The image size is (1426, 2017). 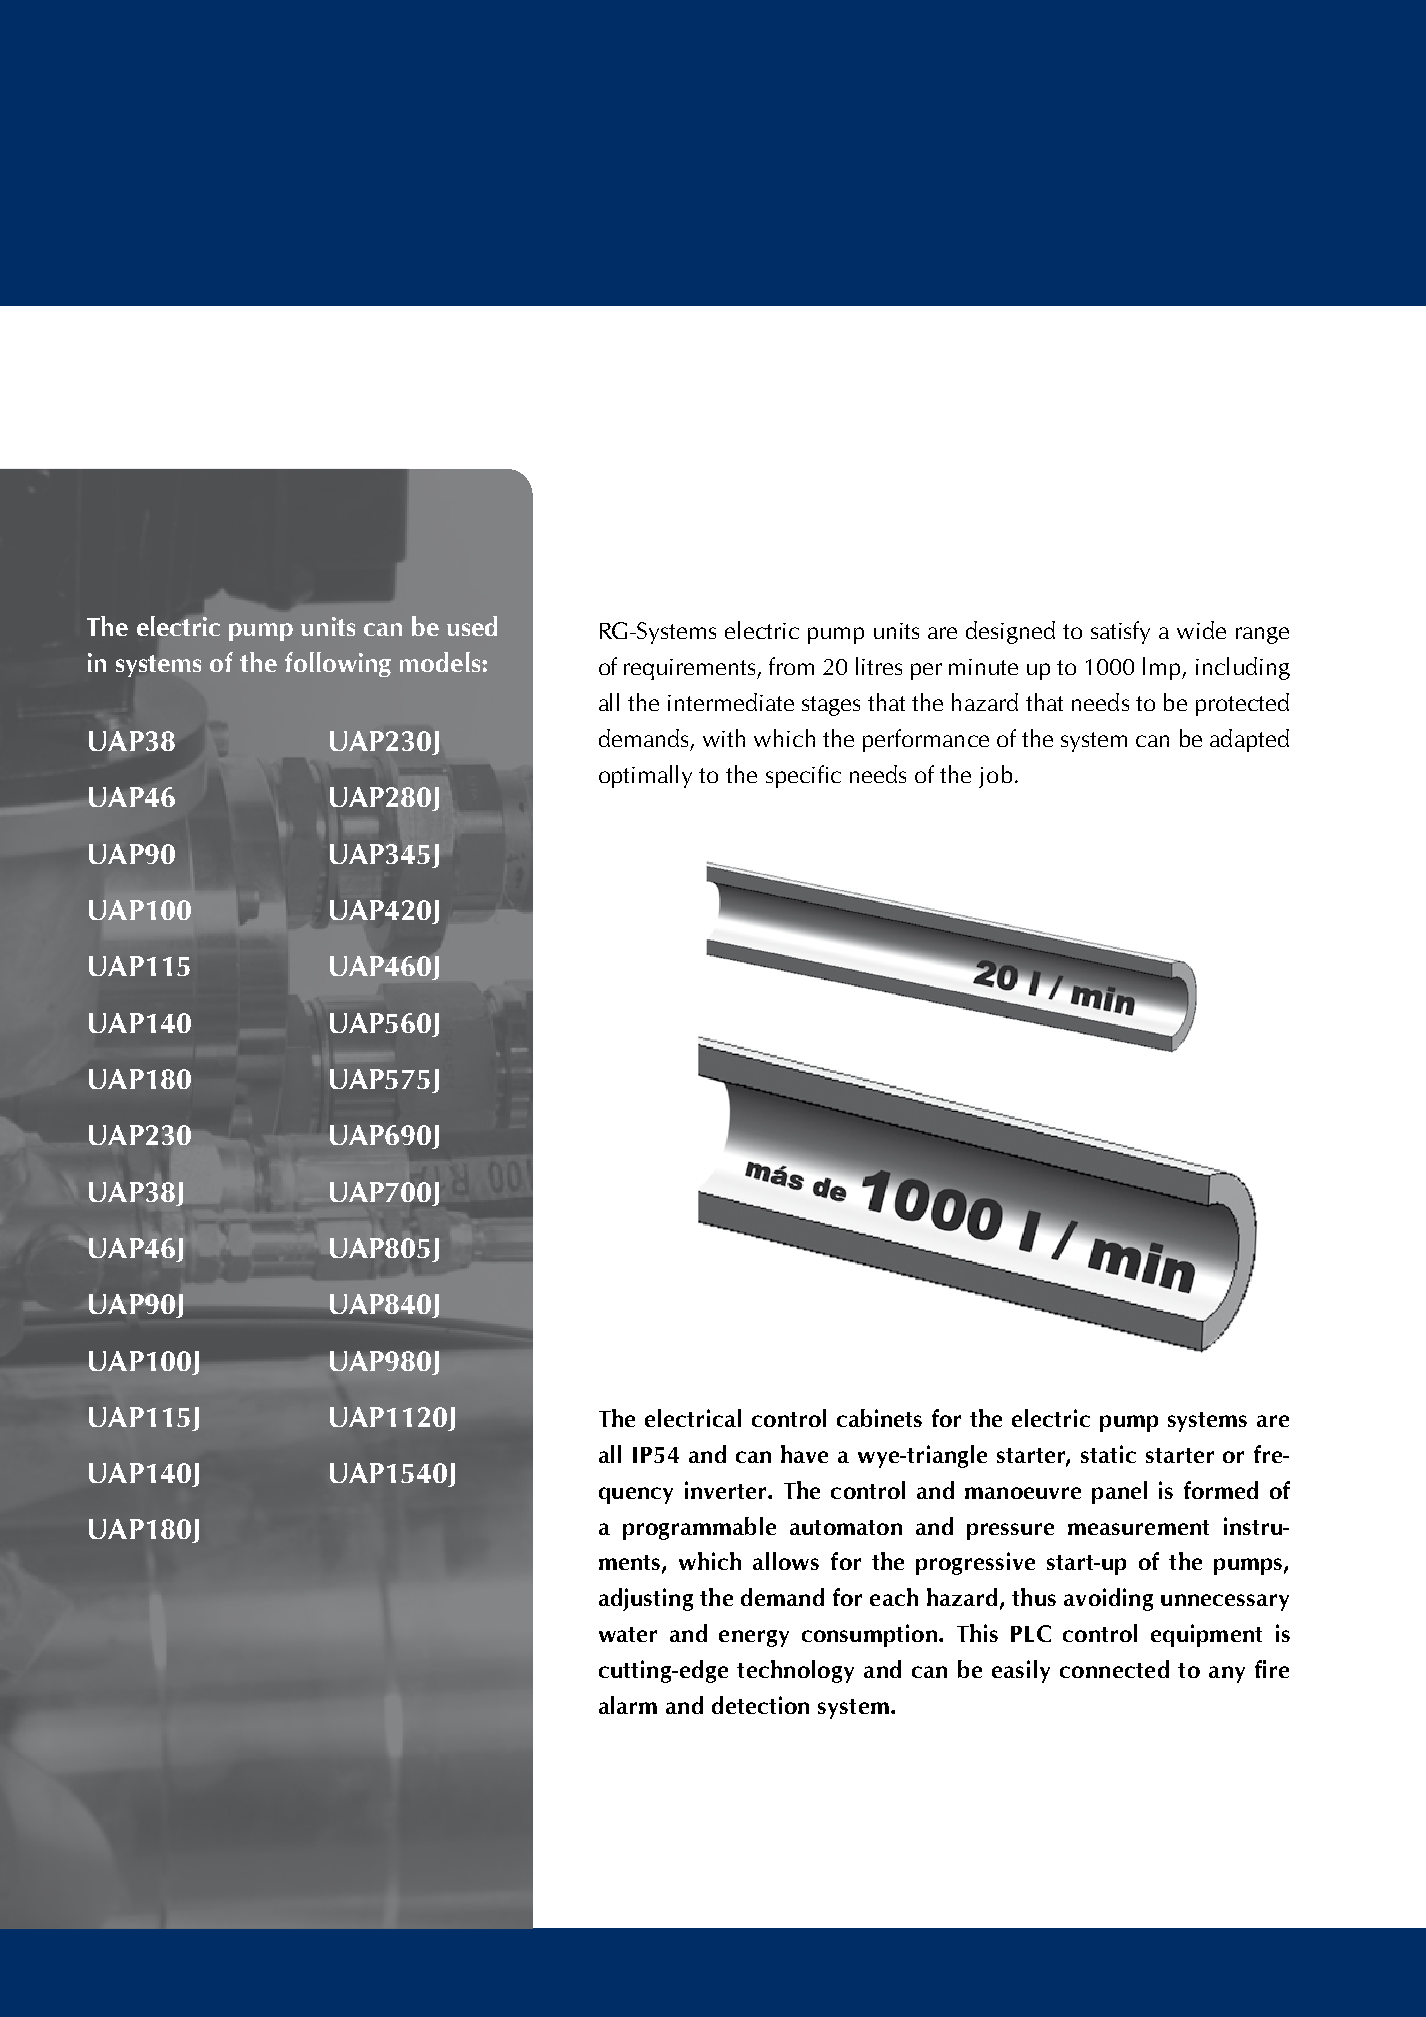 What do you see at coordinates (1163, 668) in the screenshot?
I see `lmp` at bounding box center [1163, 668].
